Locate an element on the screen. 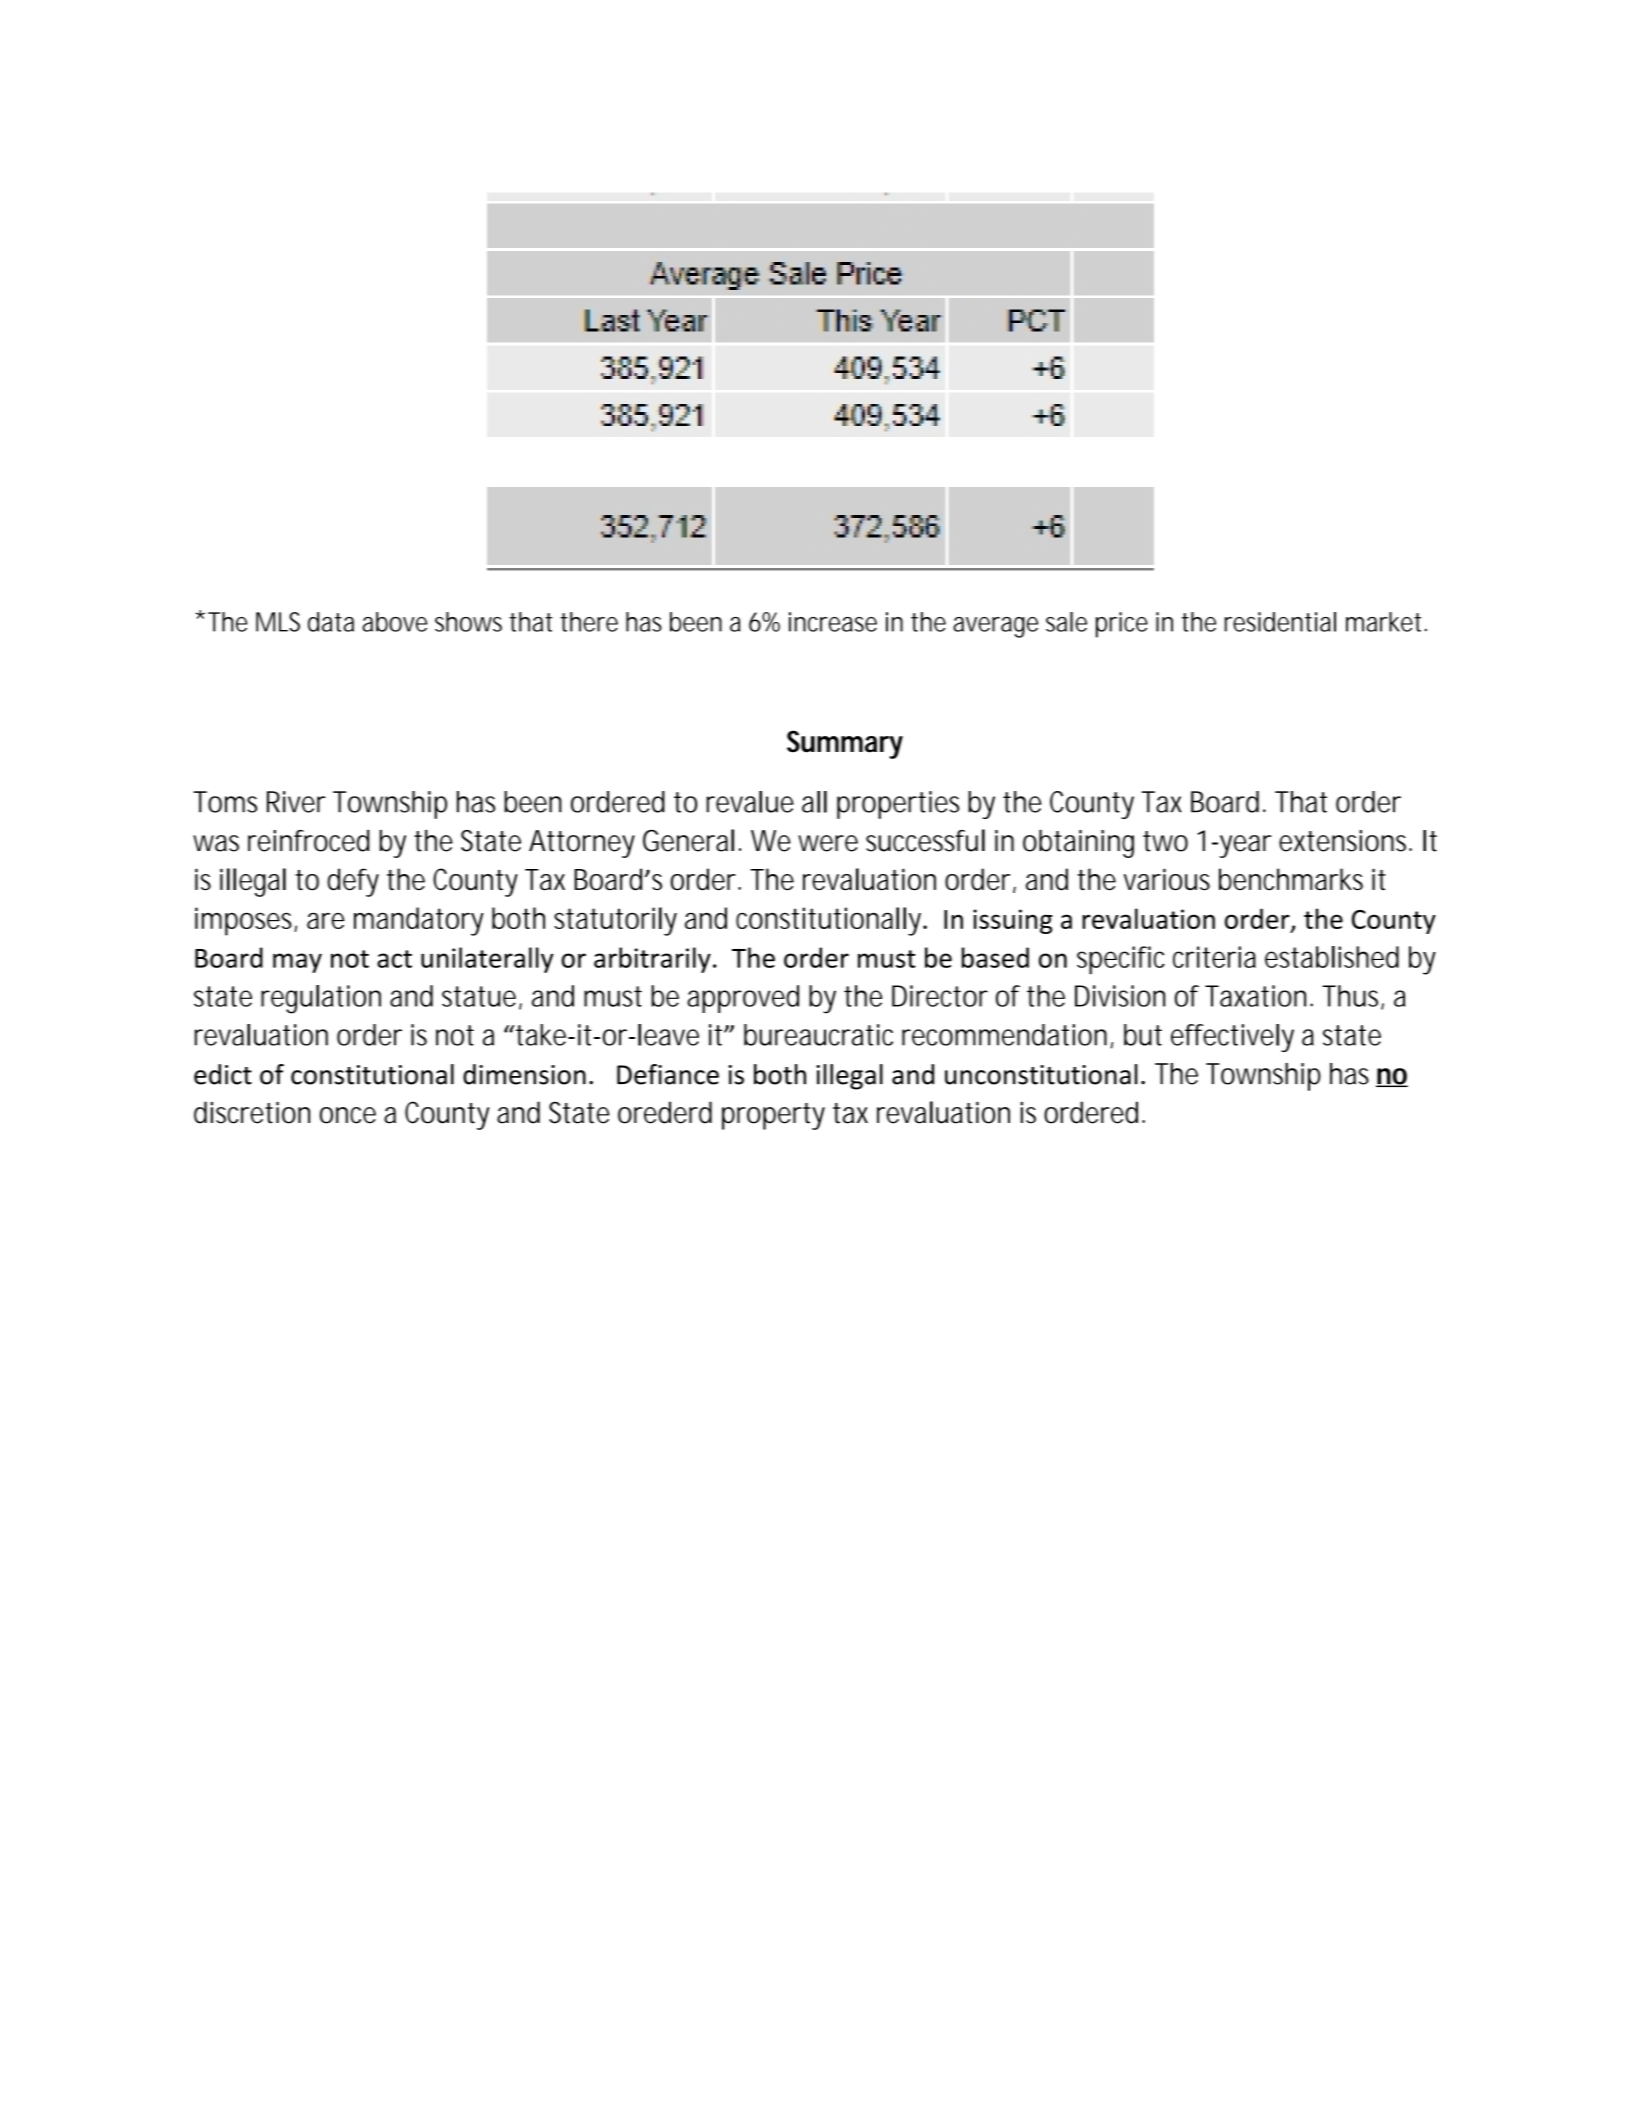 The height and width of the screenshot is (2123, 1641). revalue is located at coordinates (750, 802).
